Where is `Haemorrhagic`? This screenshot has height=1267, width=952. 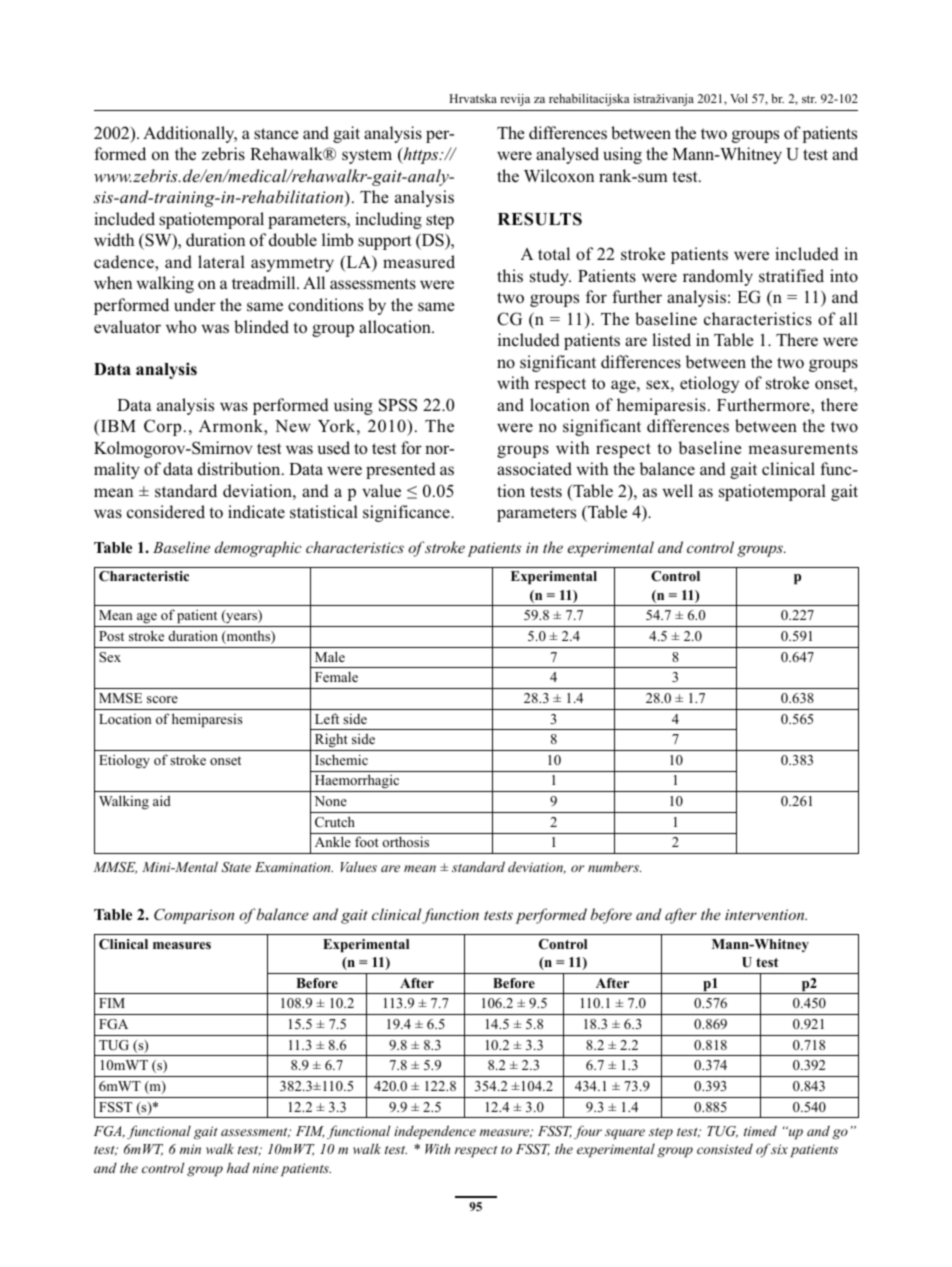 Haemorrhagic is located at coordinates (357, 783).
